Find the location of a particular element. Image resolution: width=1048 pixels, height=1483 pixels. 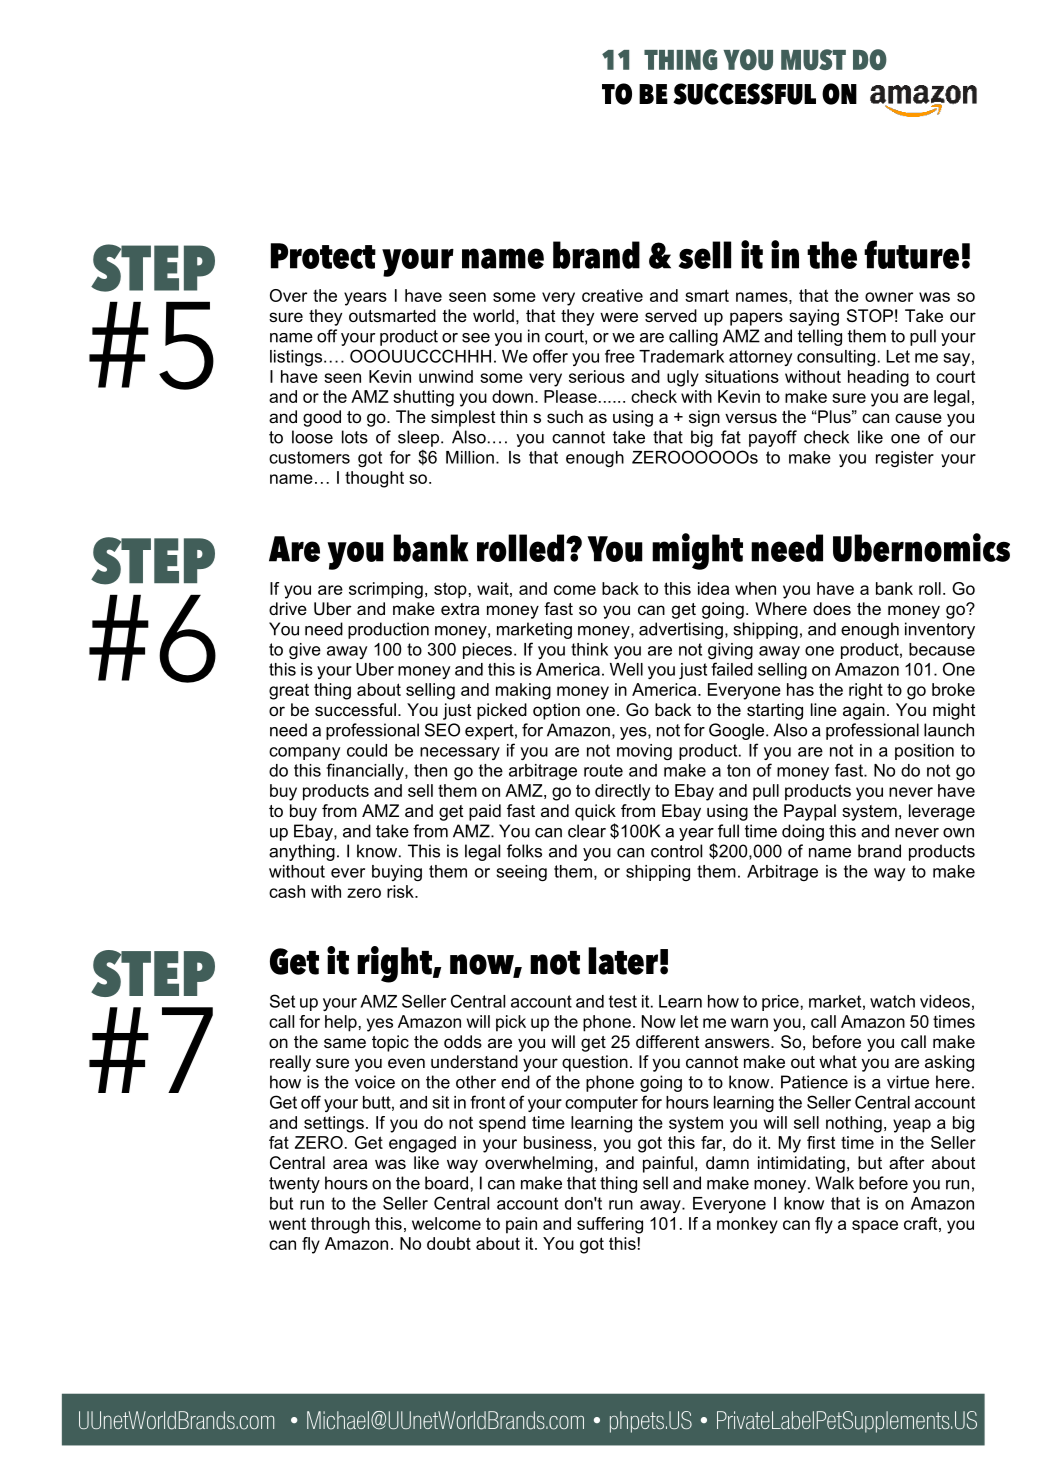

suffering is located at coordinates (610, 1225).
